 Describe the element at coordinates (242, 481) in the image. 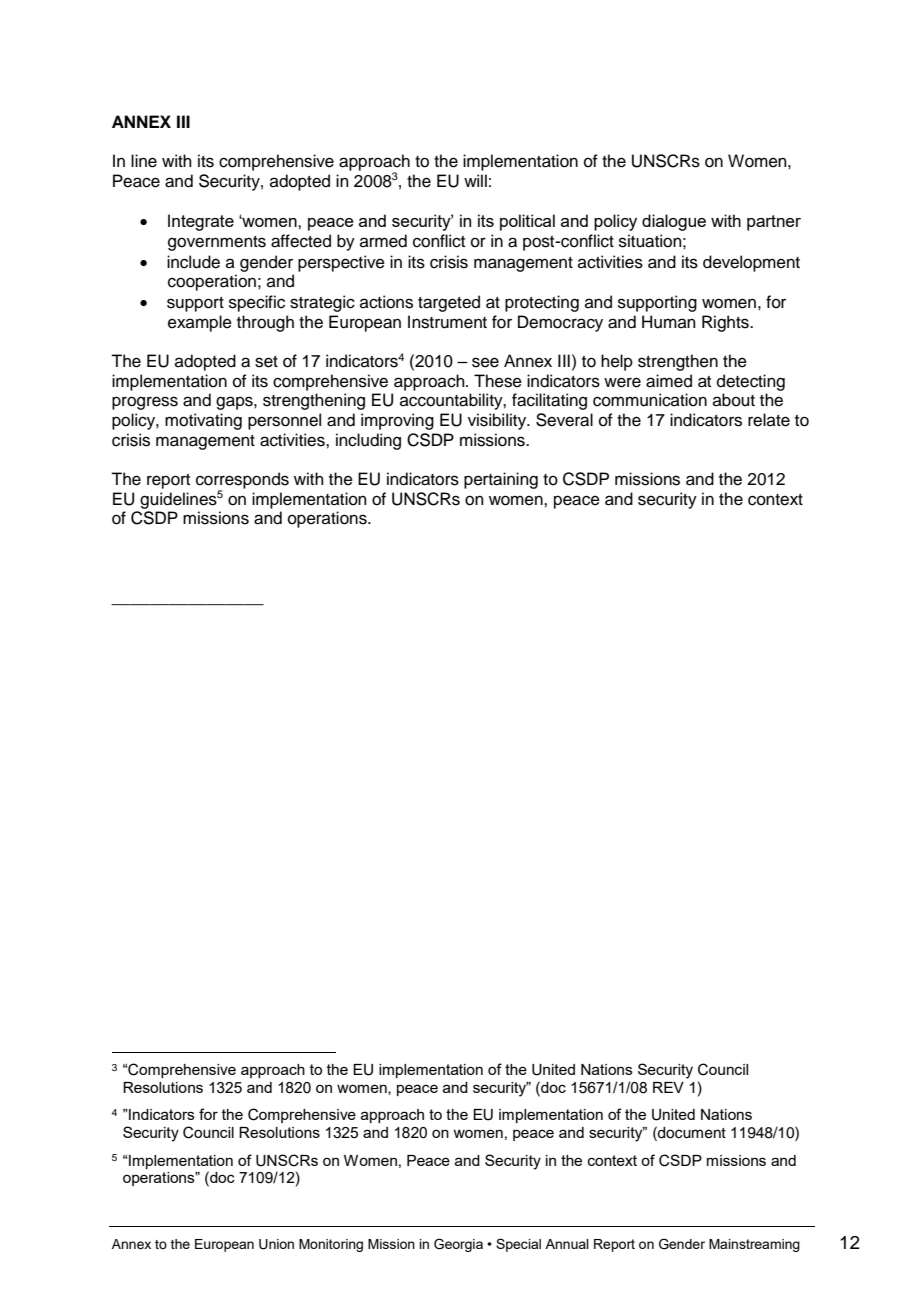

I see `corresponds` at that location.
